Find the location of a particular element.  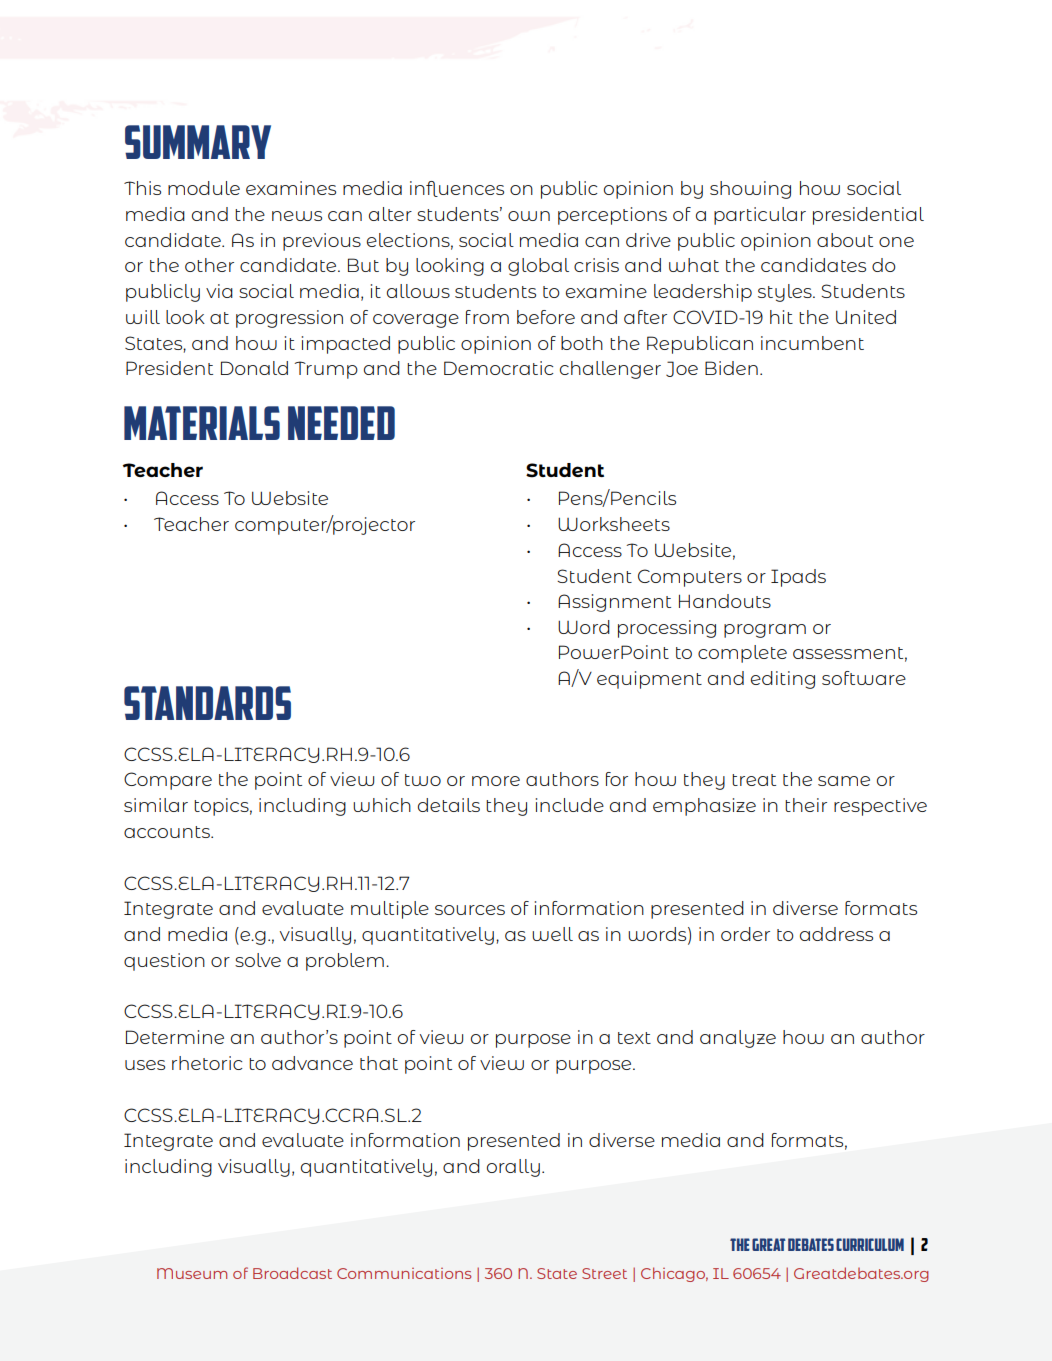

editing is located at coordinates (783, 680).
